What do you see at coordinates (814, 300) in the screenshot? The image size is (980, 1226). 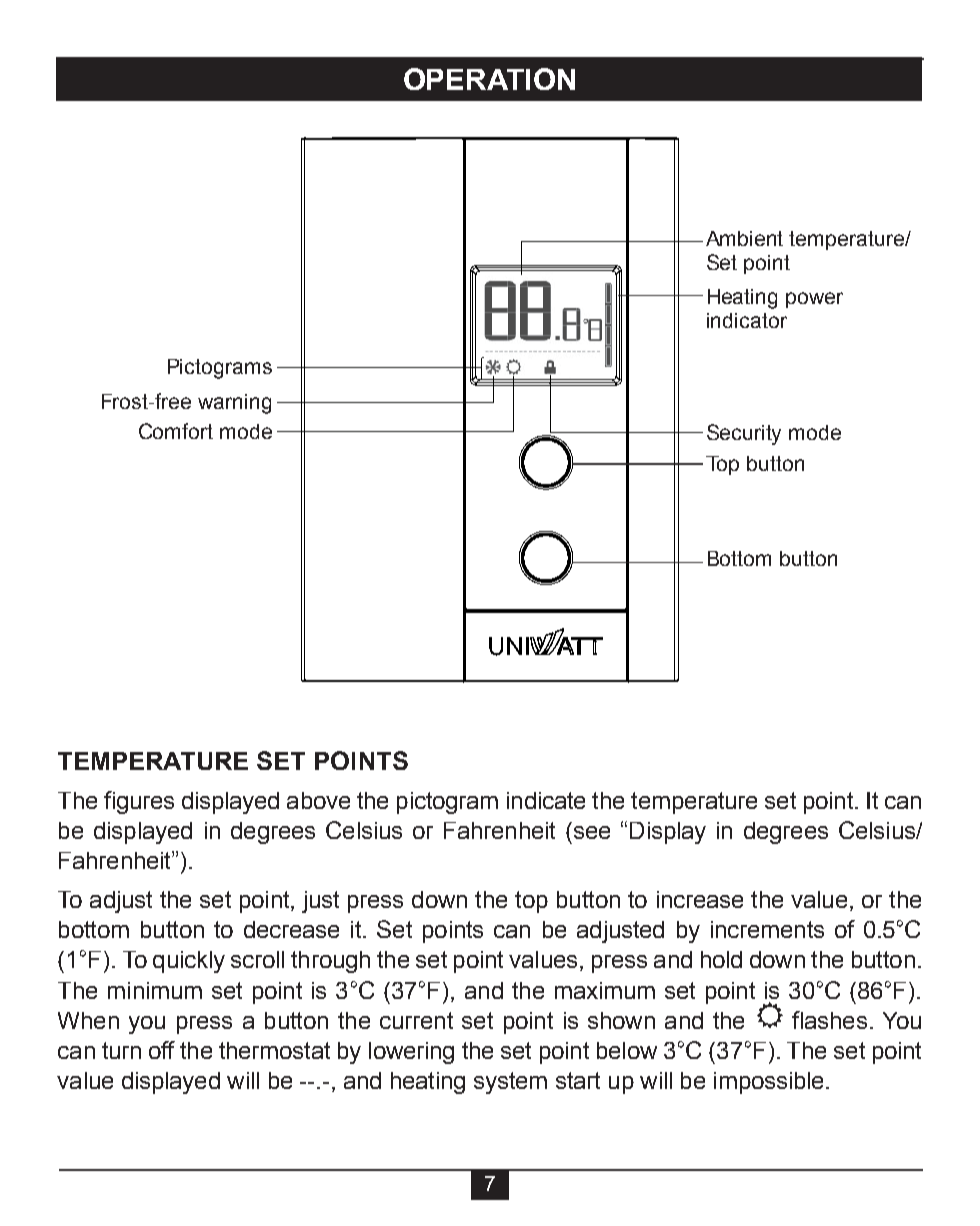 I see `power` at bounding box center [814, 300].
